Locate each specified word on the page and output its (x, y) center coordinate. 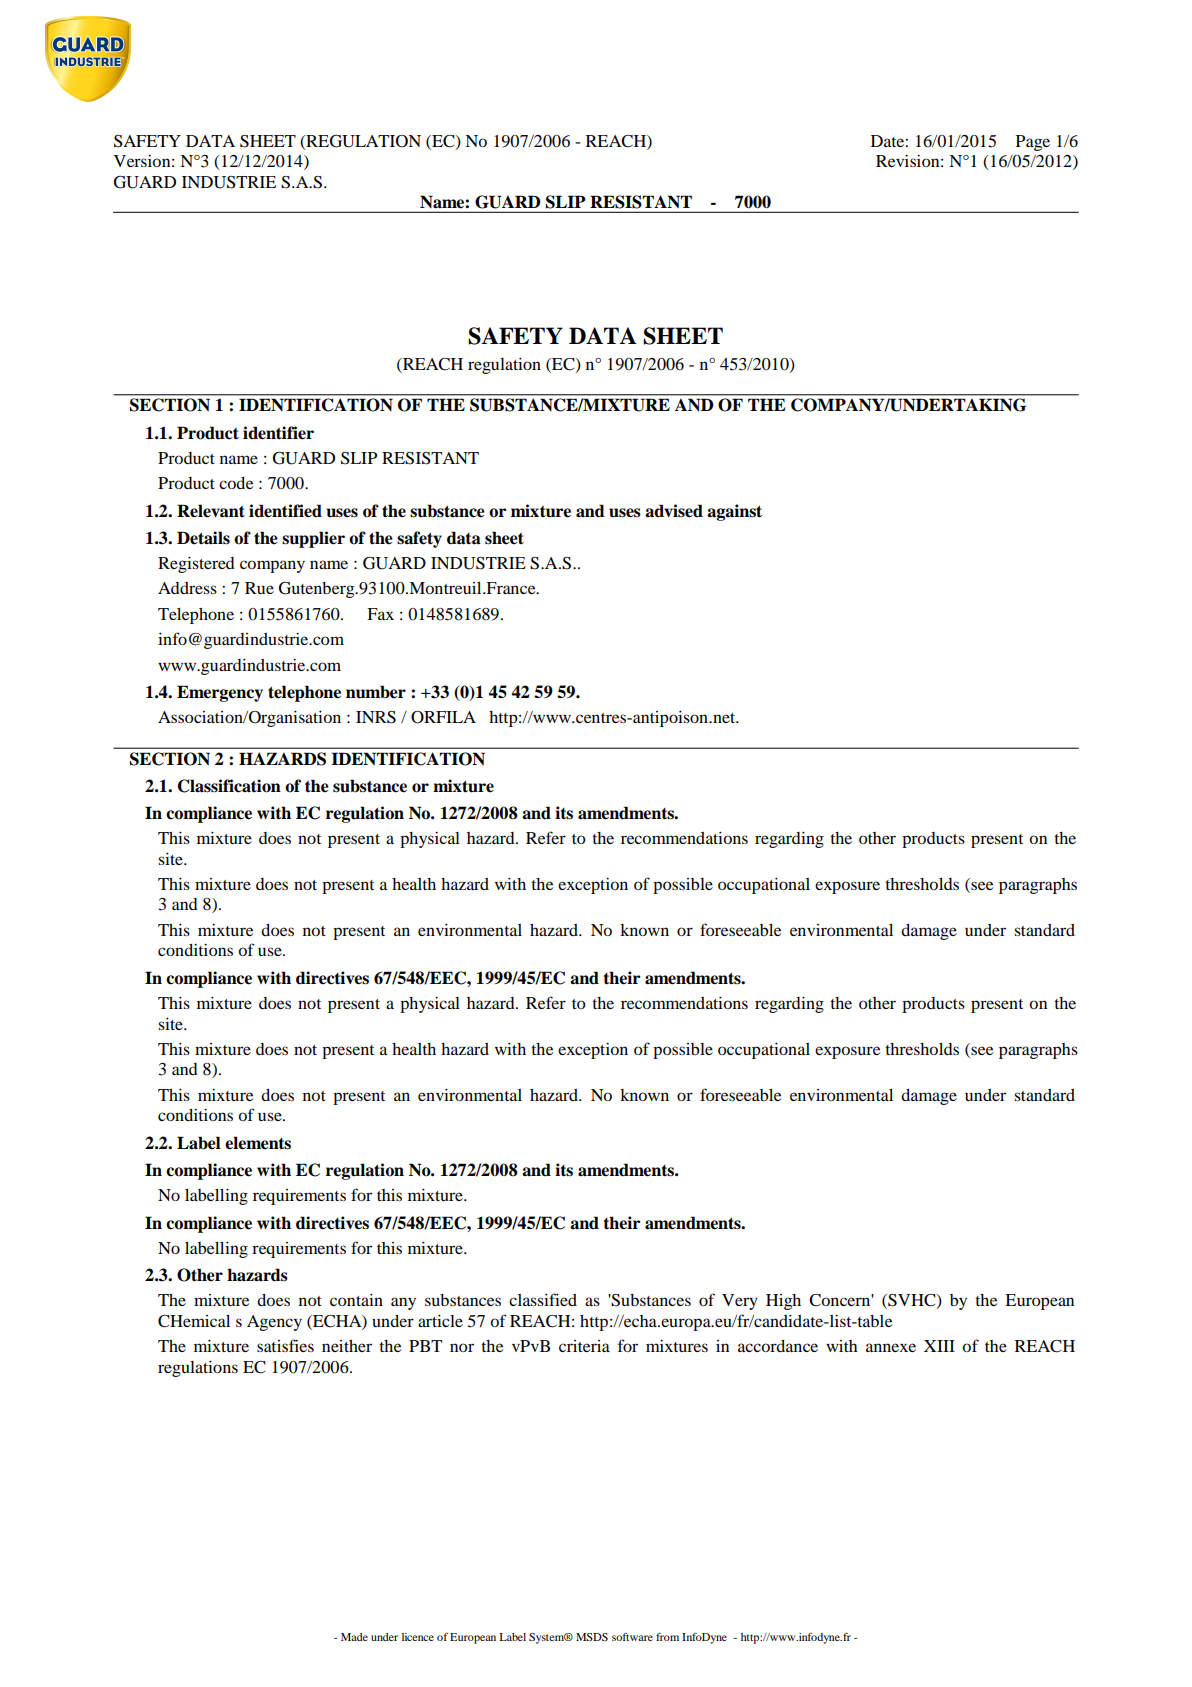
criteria (584, 1346)
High (783, 1302)
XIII (939, 1346)
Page (1033, 143)
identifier (278, 433)
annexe (891, 1347)
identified (285, 511)
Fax (380, 614)
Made (354, 1637)
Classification (229, 786)
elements (258, 1143)
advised (674, 511)
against (734, 512)
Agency (274, 1323)
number (376, 692)
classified (543, 1299)
